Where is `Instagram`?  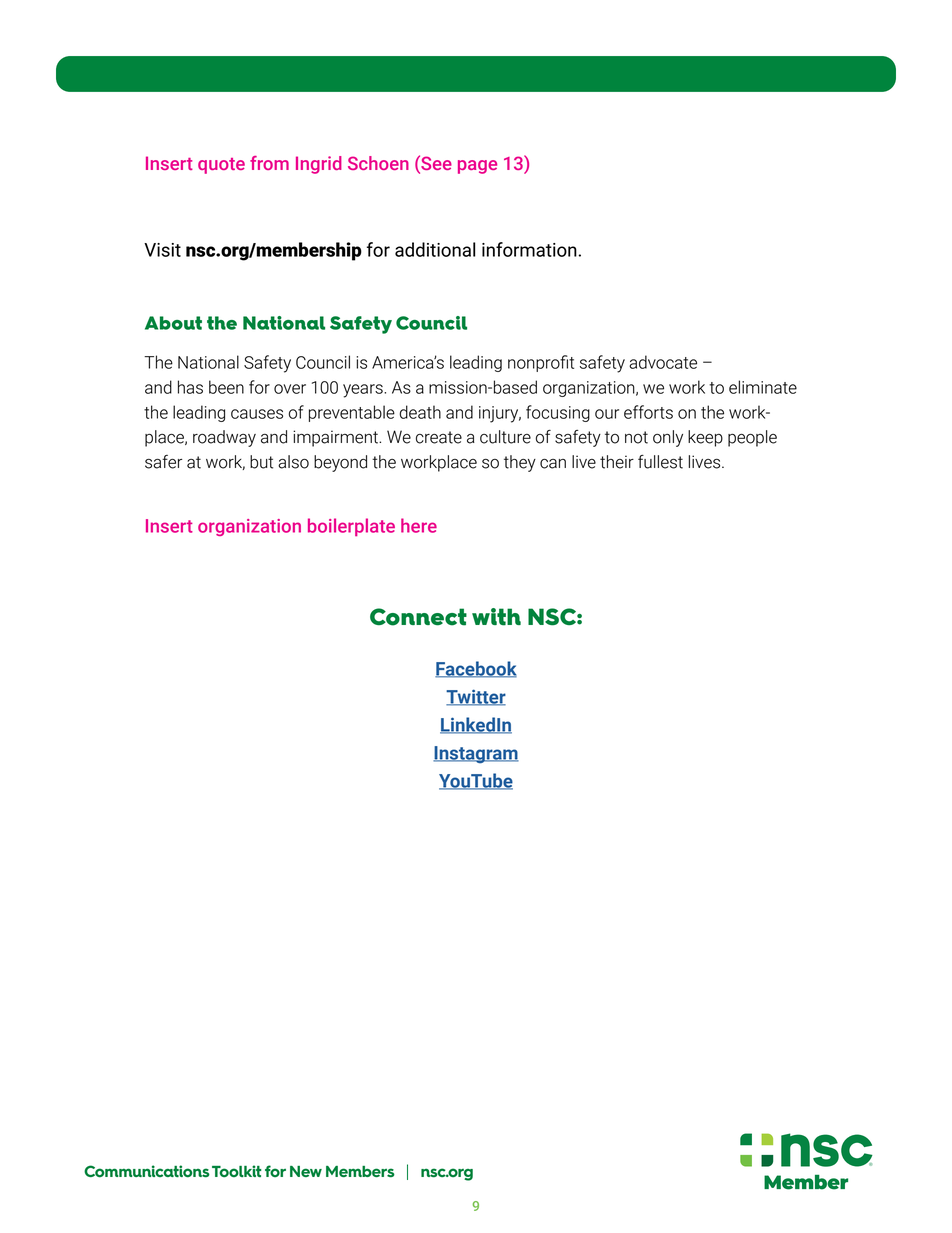
Instagram is located at coordinates (476, 755).
